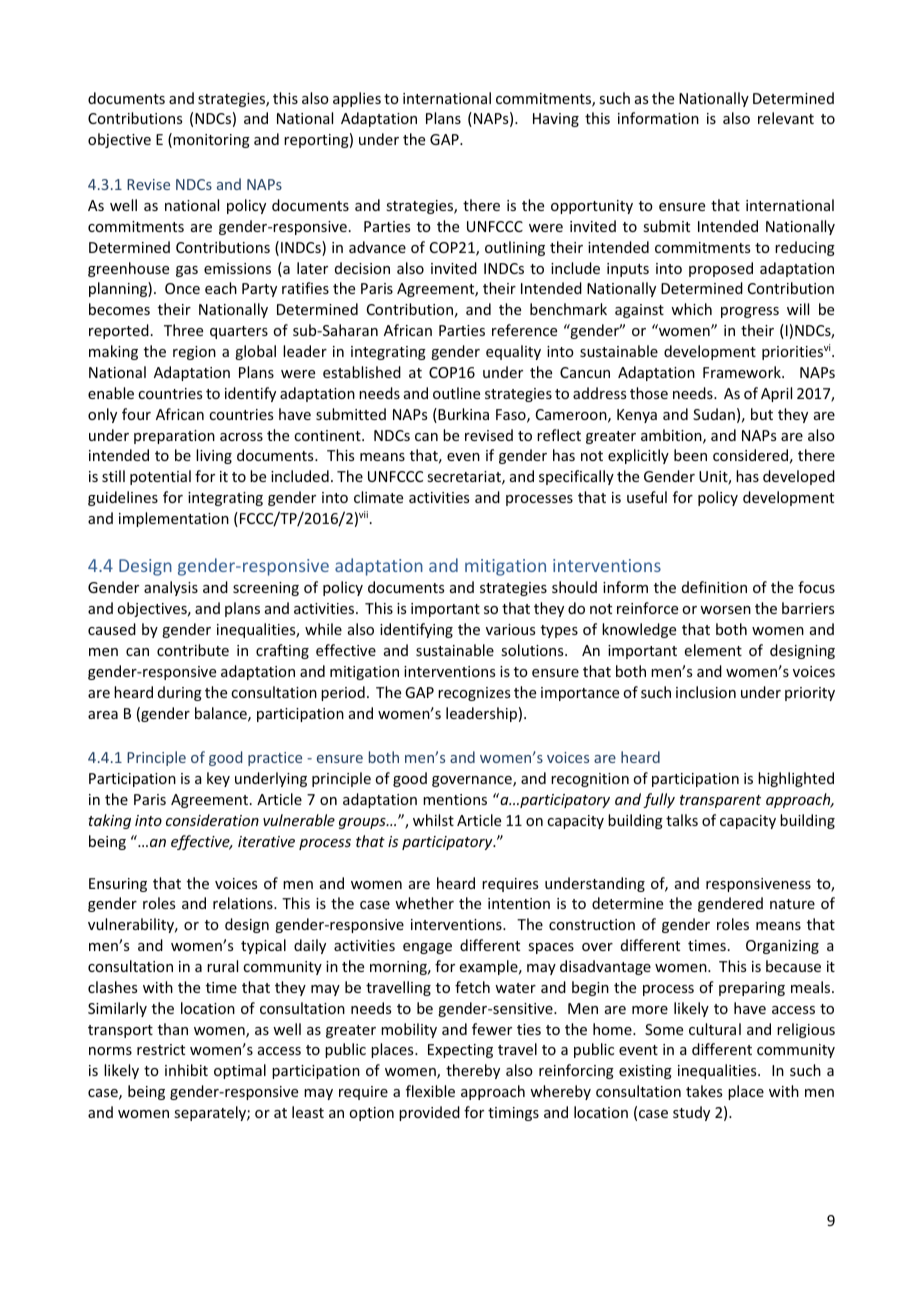 The height and width of the screenshot is (1308, 924). What do you see at coordinates (682, 820) in the screenshot?
I see `talks` at bounding box center [682, 820].
